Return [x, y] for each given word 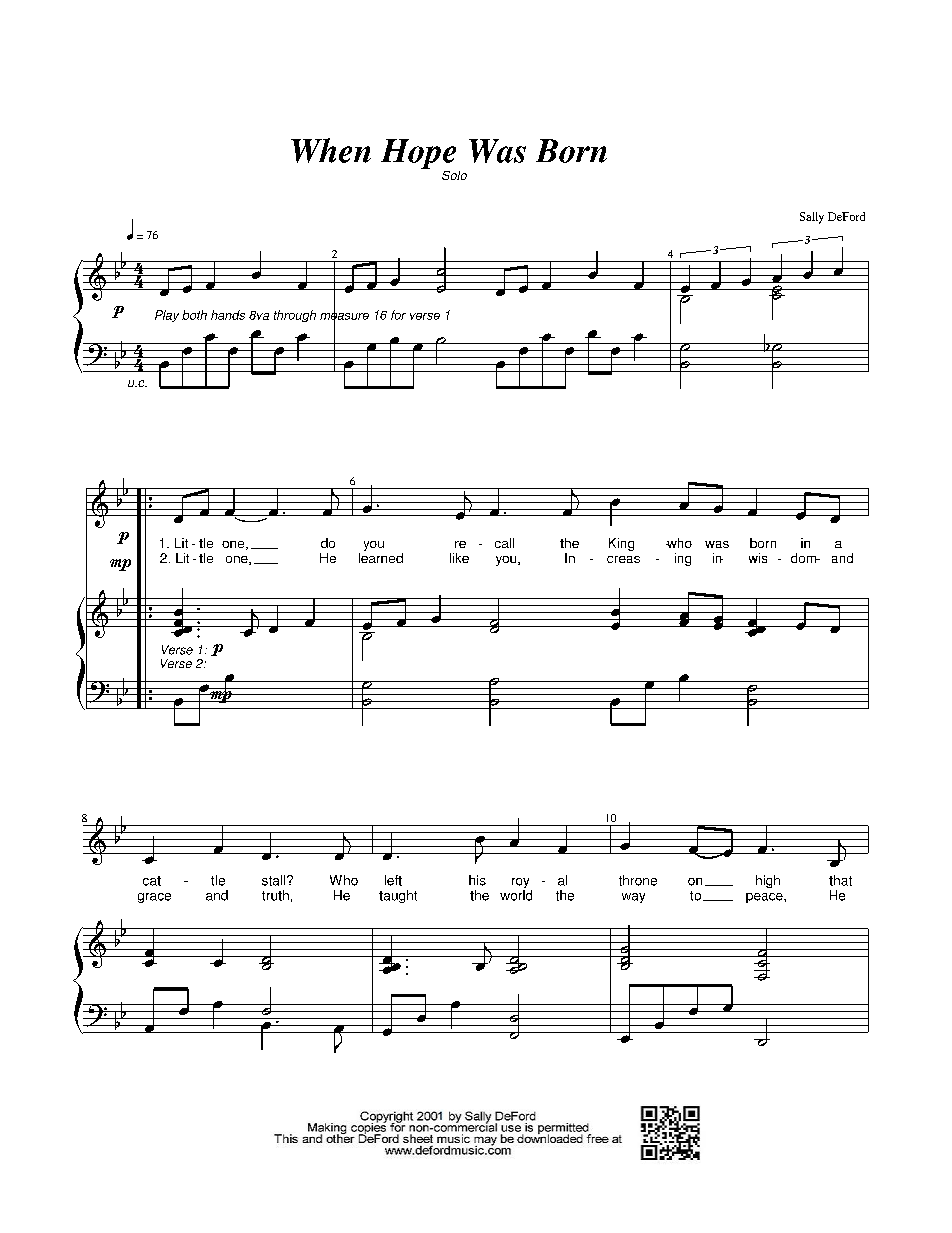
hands [228, 315]
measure [344, 316]
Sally [812, 218]
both [194, 315]
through [295, 316]
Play [167, 316]
